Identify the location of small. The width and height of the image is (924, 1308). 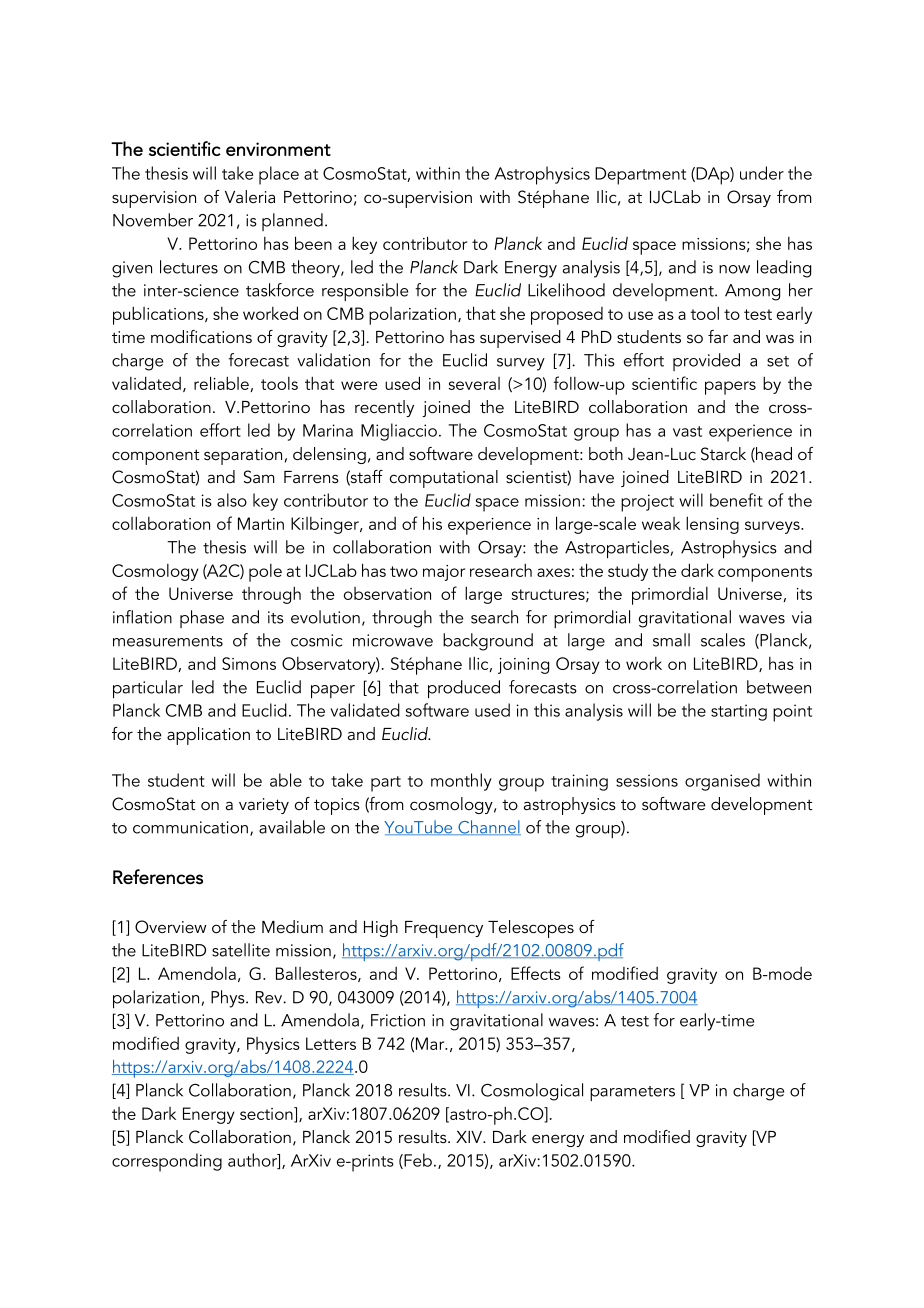
(671, 640).
